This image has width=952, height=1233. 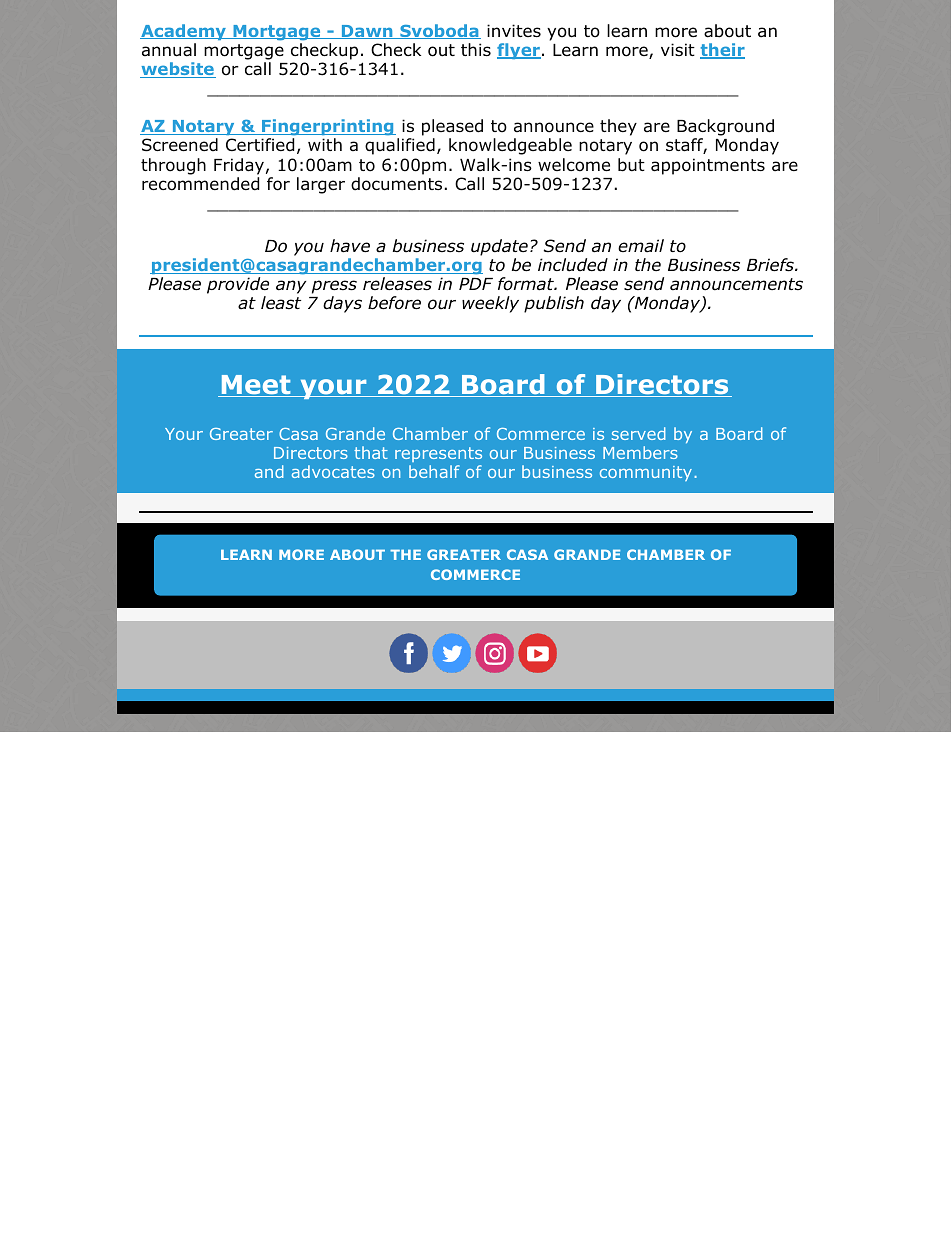 What do you see at coordinates (499, 247) in the image?
I see `update` at bounding box center [499, 247].
